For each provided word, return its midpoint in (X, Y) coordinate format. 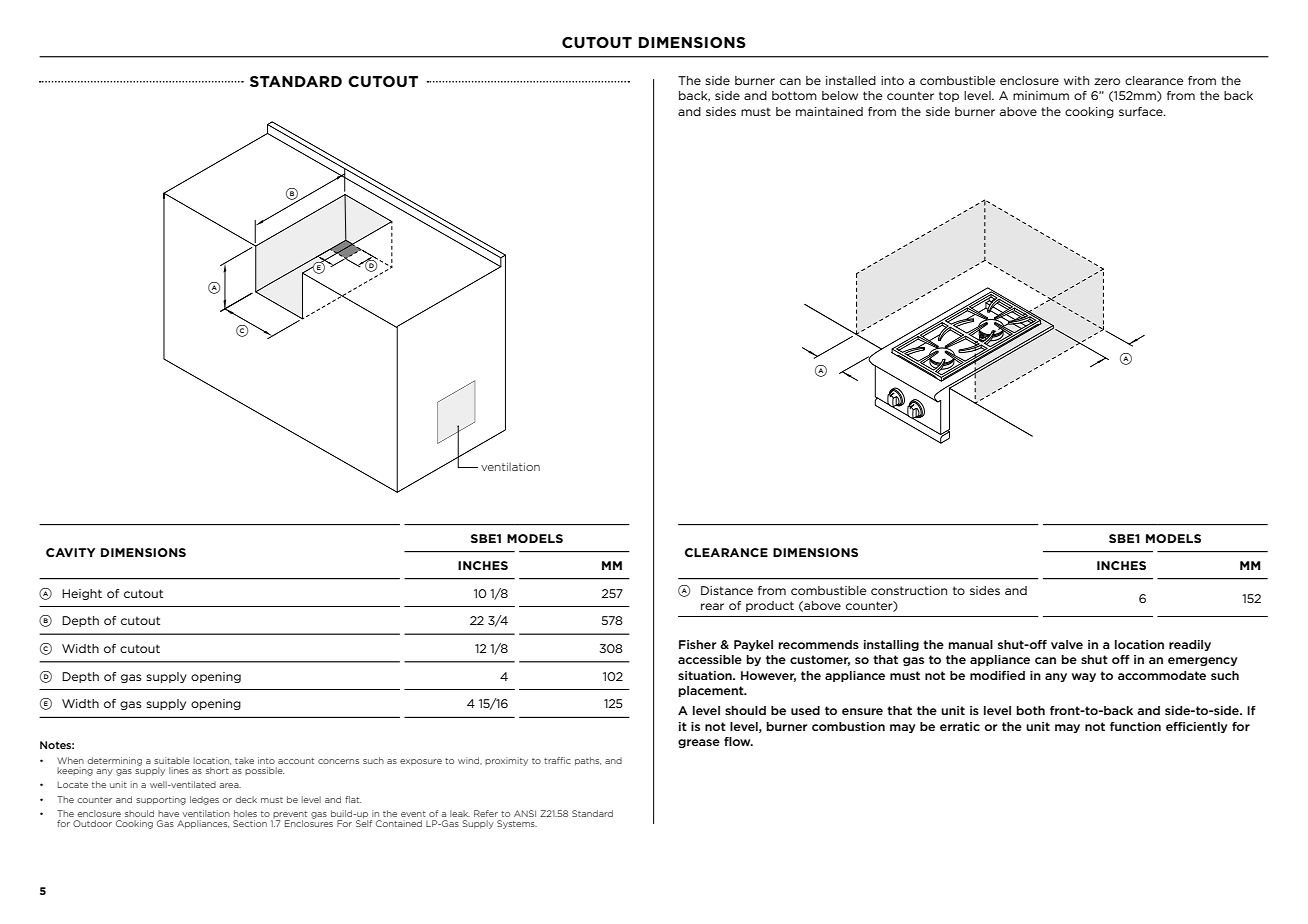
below (840, 95)
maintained (829, 111)
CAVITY (71, 552)
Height (82, 594)
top (949, 96)
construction (909, 590)
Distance (727, 590)
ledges (204, 800)
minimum (1041, 95)
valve (1067, 644)
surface (1142, 111)
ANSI (525, 813)
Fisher (698, 644)
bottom (794, 95)
